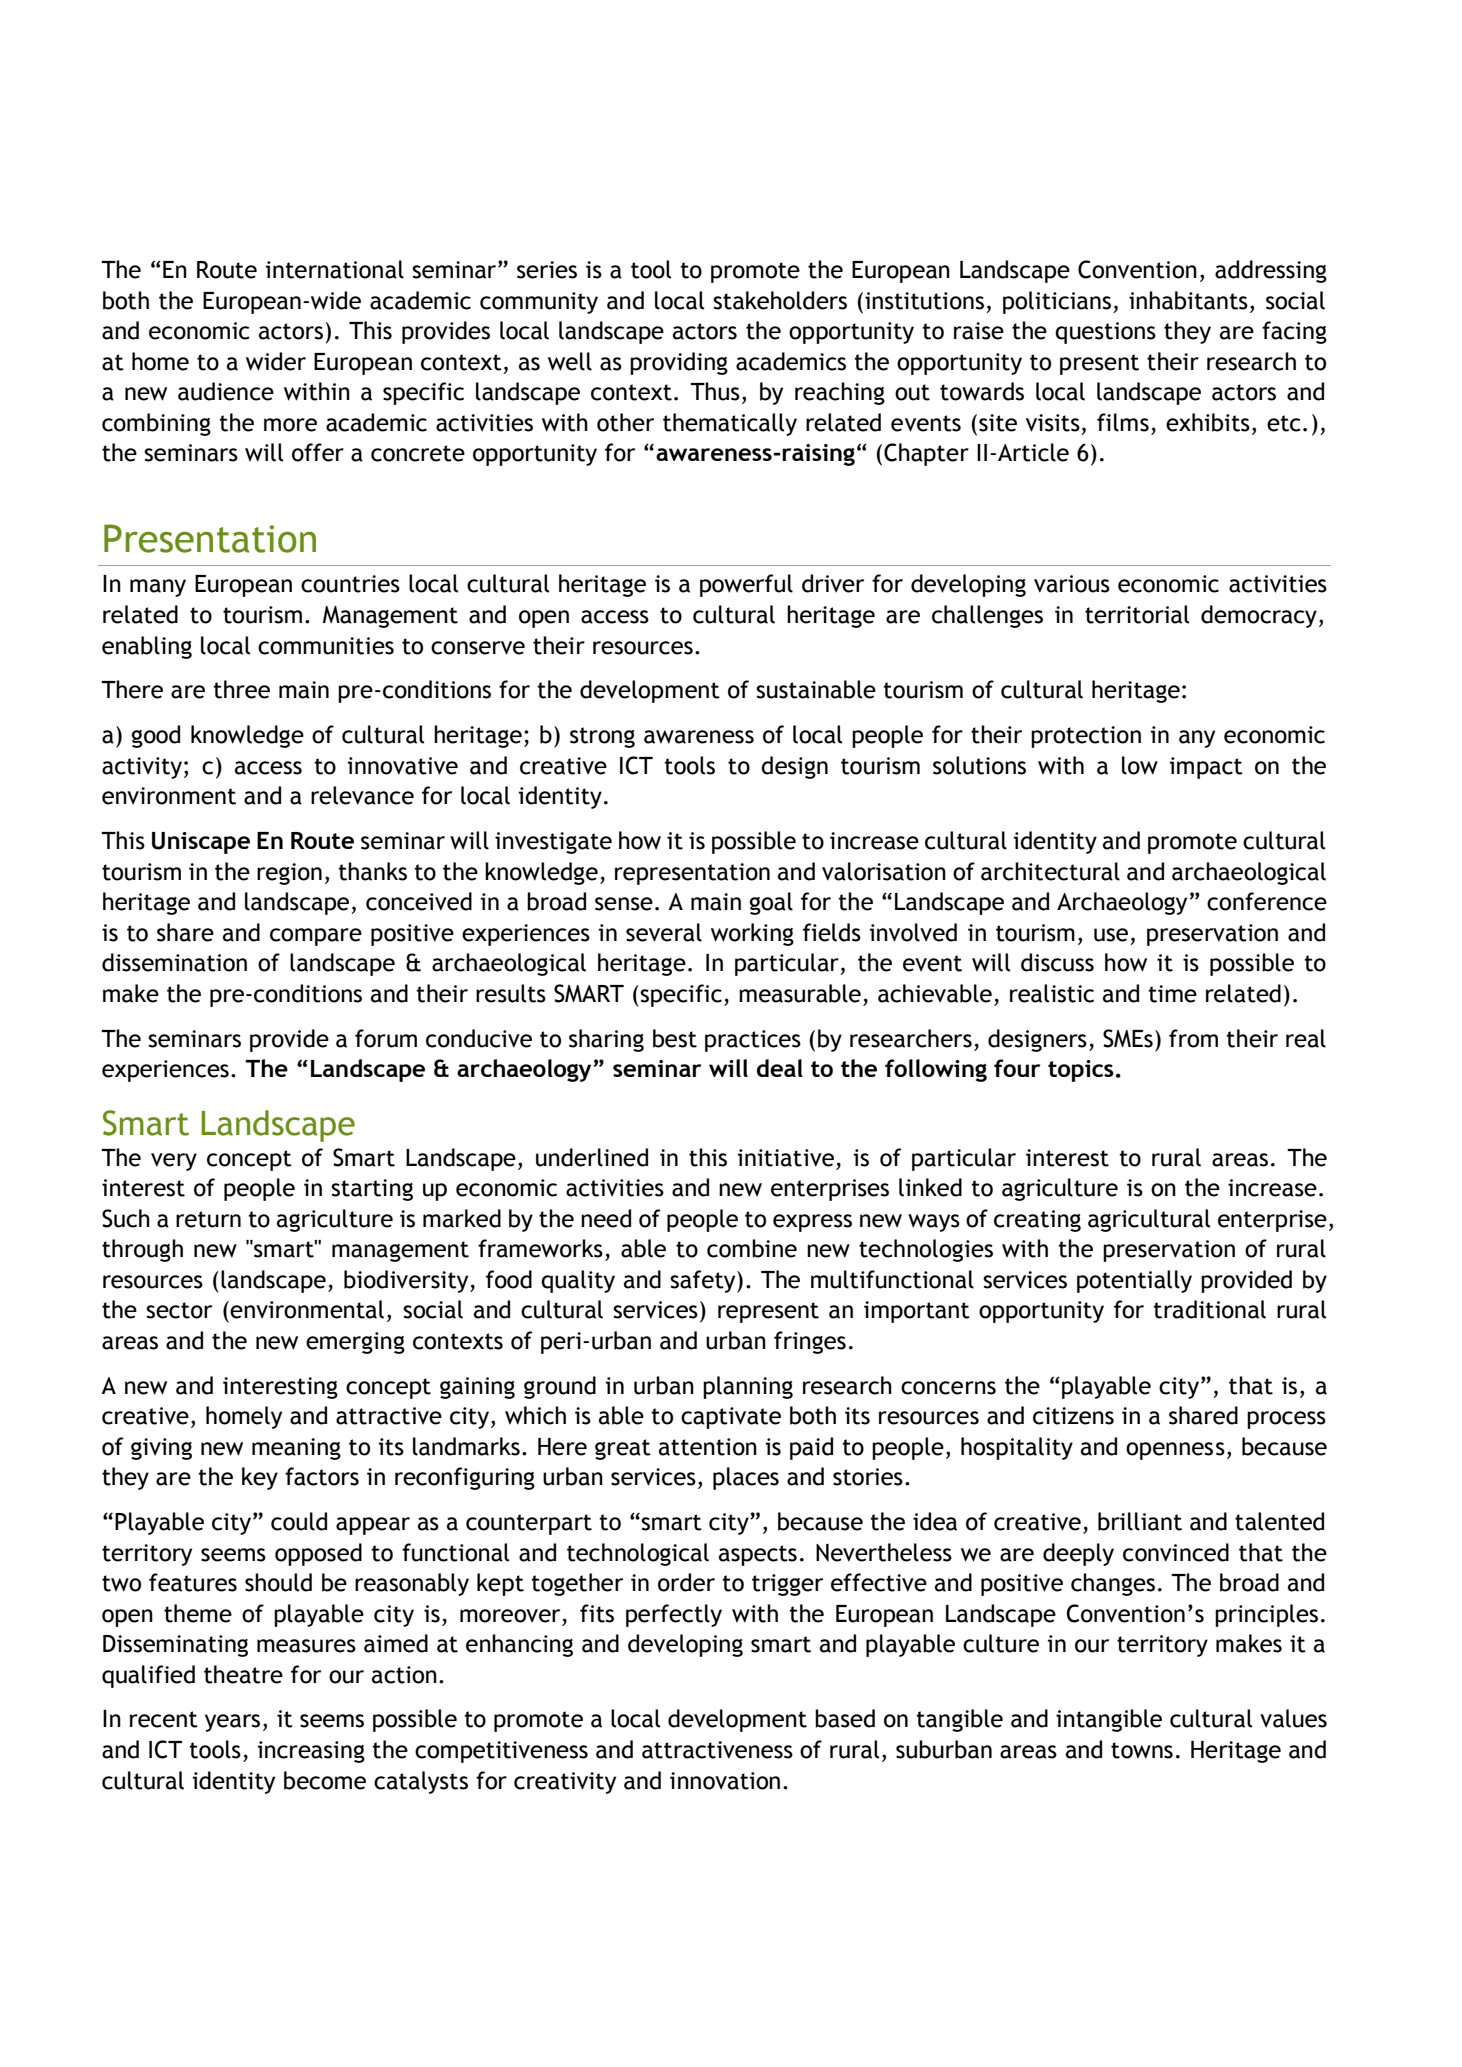  I want to click on meaning, so click(296, 1449).
